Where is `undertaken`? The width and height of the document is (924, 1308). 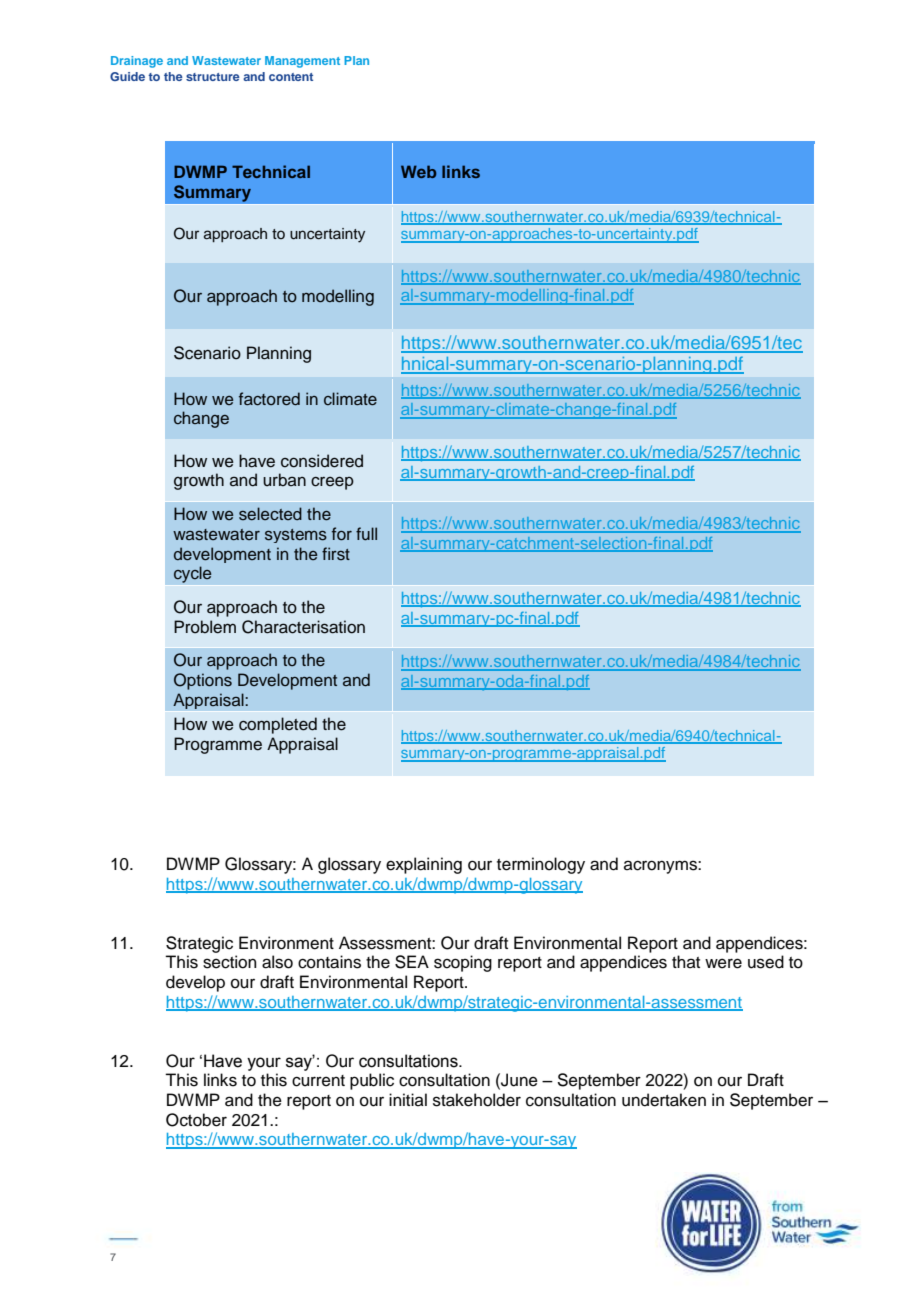 undertaken is located at coordinates (664, 1100).
